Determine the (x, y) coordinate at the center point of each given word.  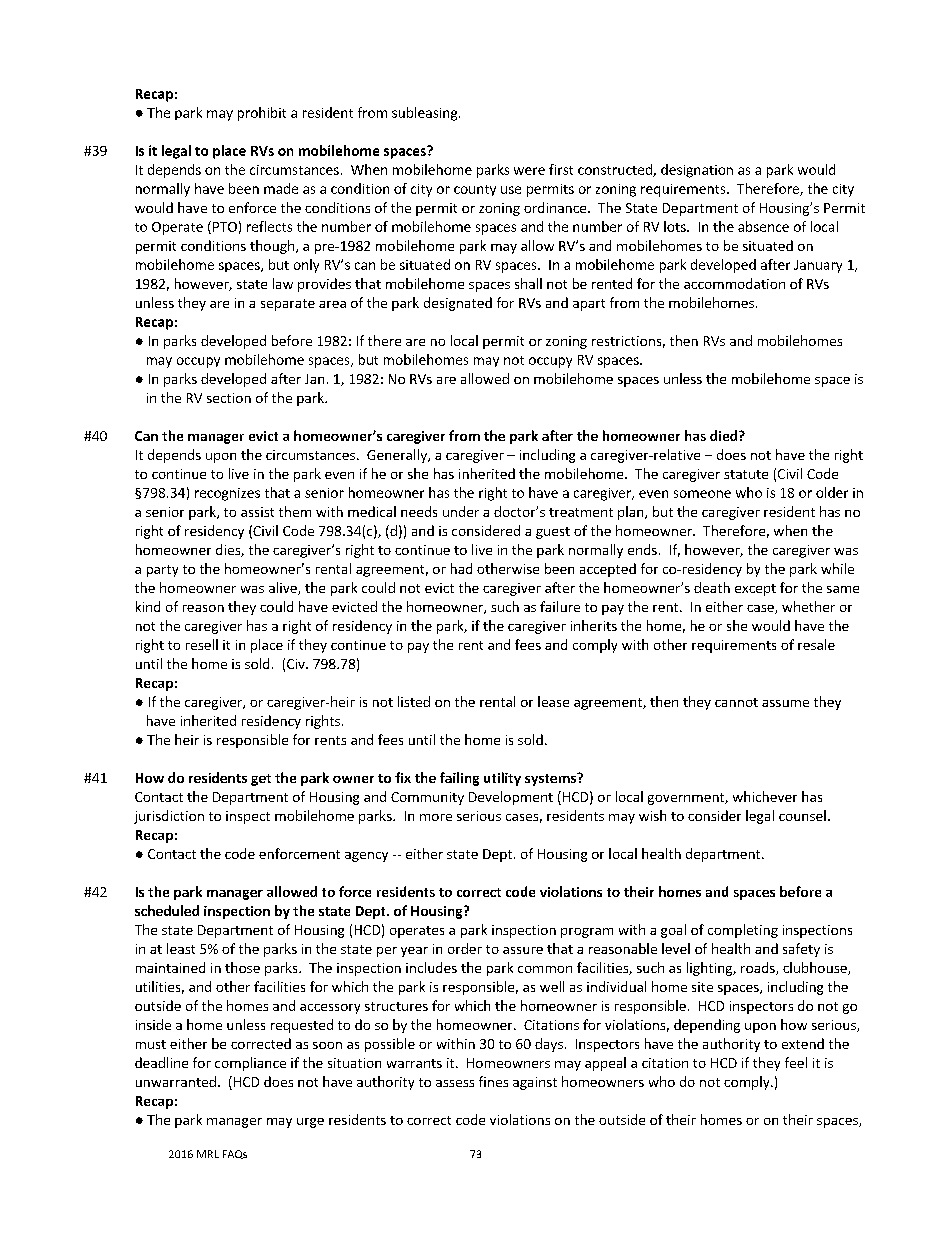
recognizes (227, 494)
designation (697, 171)
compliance (250, 1064)
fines (493, 1081)
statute (746, 474)
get (261, 780)
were (529, 171)
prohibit (262, 114)
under (461, 511)
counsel (802, 815)
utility (502, 779)
